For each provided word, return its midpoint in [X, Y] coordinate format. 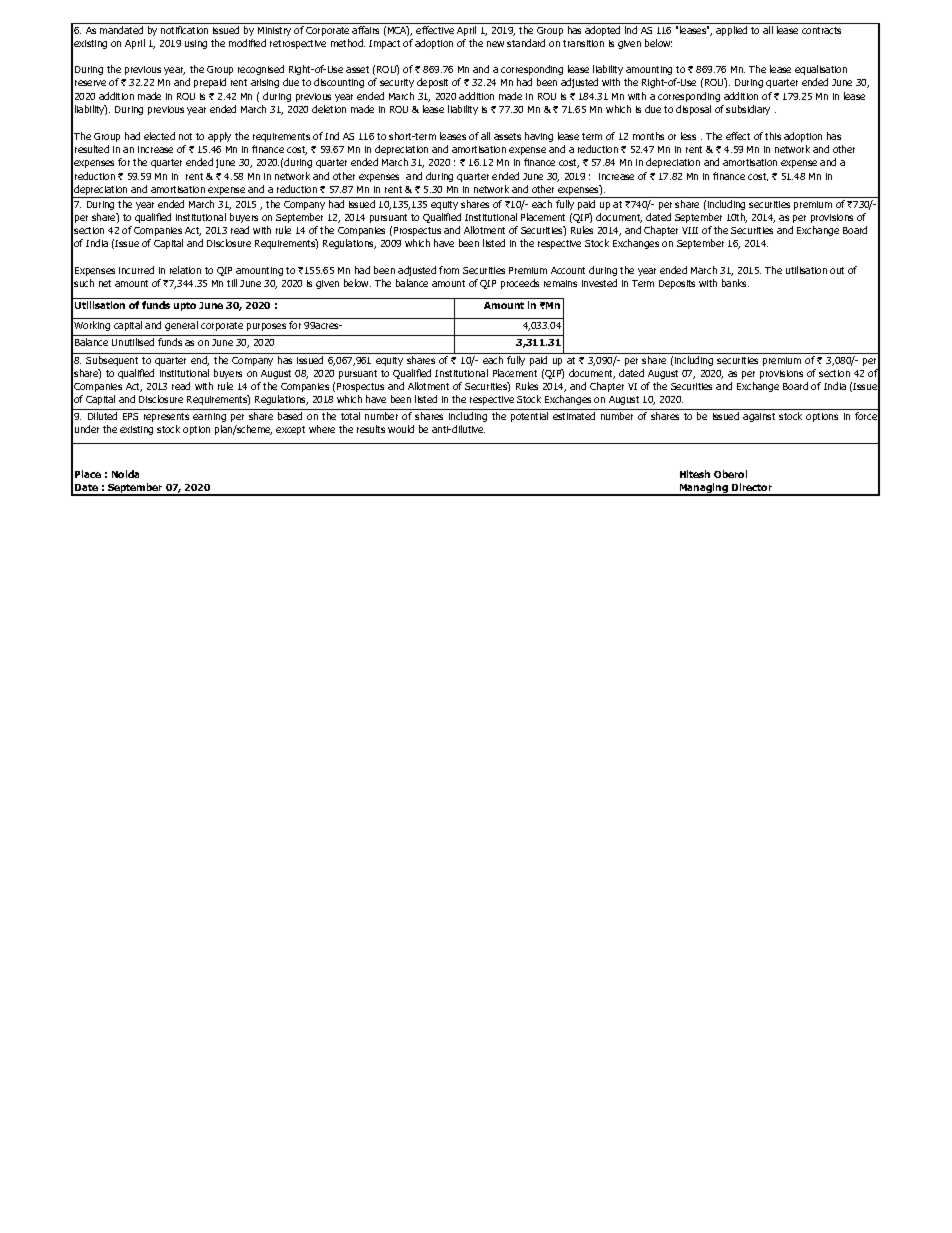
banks [735, 283]
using [196, 44]
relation [185, 270]
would [401, 429]
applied [731, 31]
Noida [125, 474]
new [495, 44]
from [449, 270]
